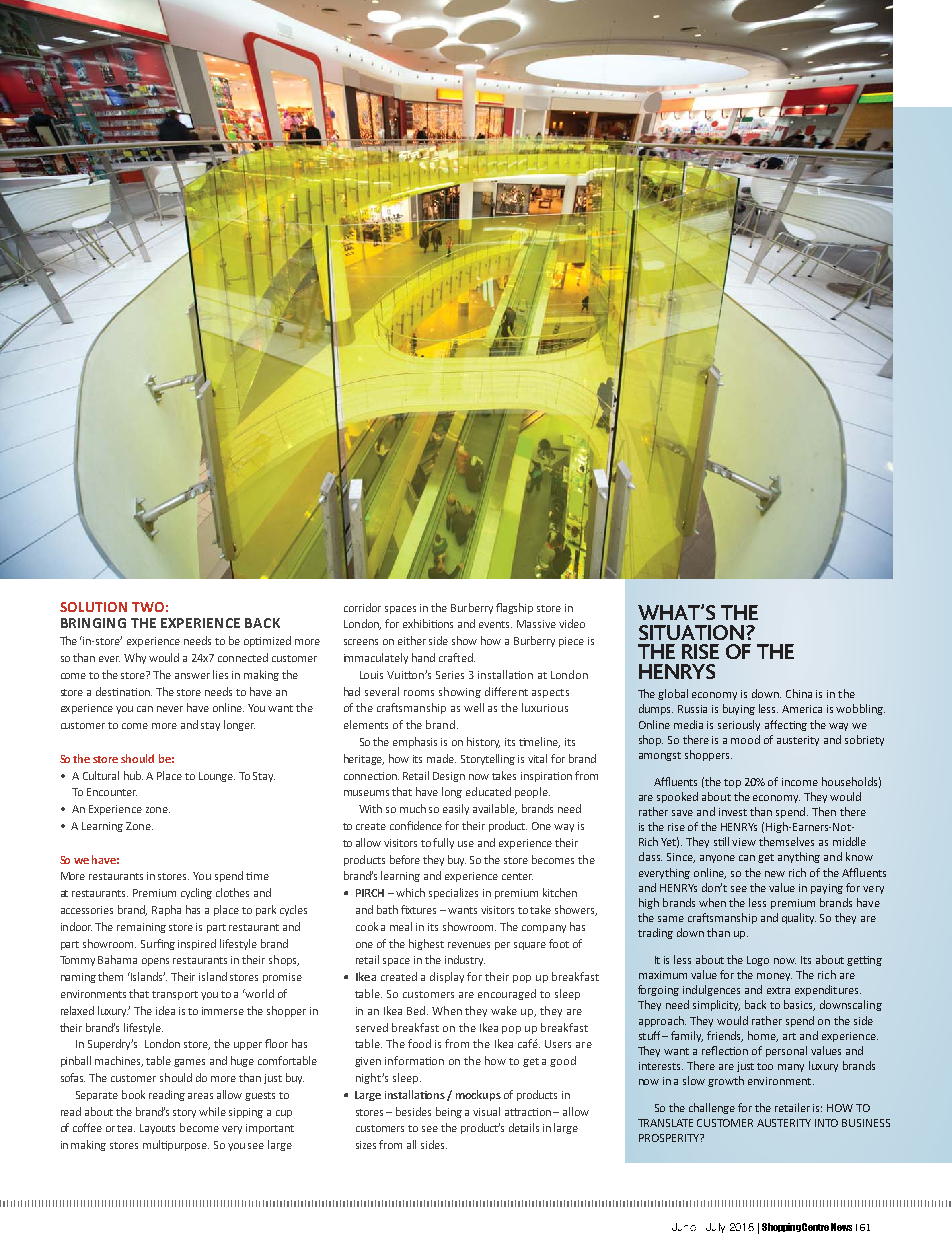 The width and height of the page is (952, 1250). I want to click on SITUATION, so click(691, 632).
